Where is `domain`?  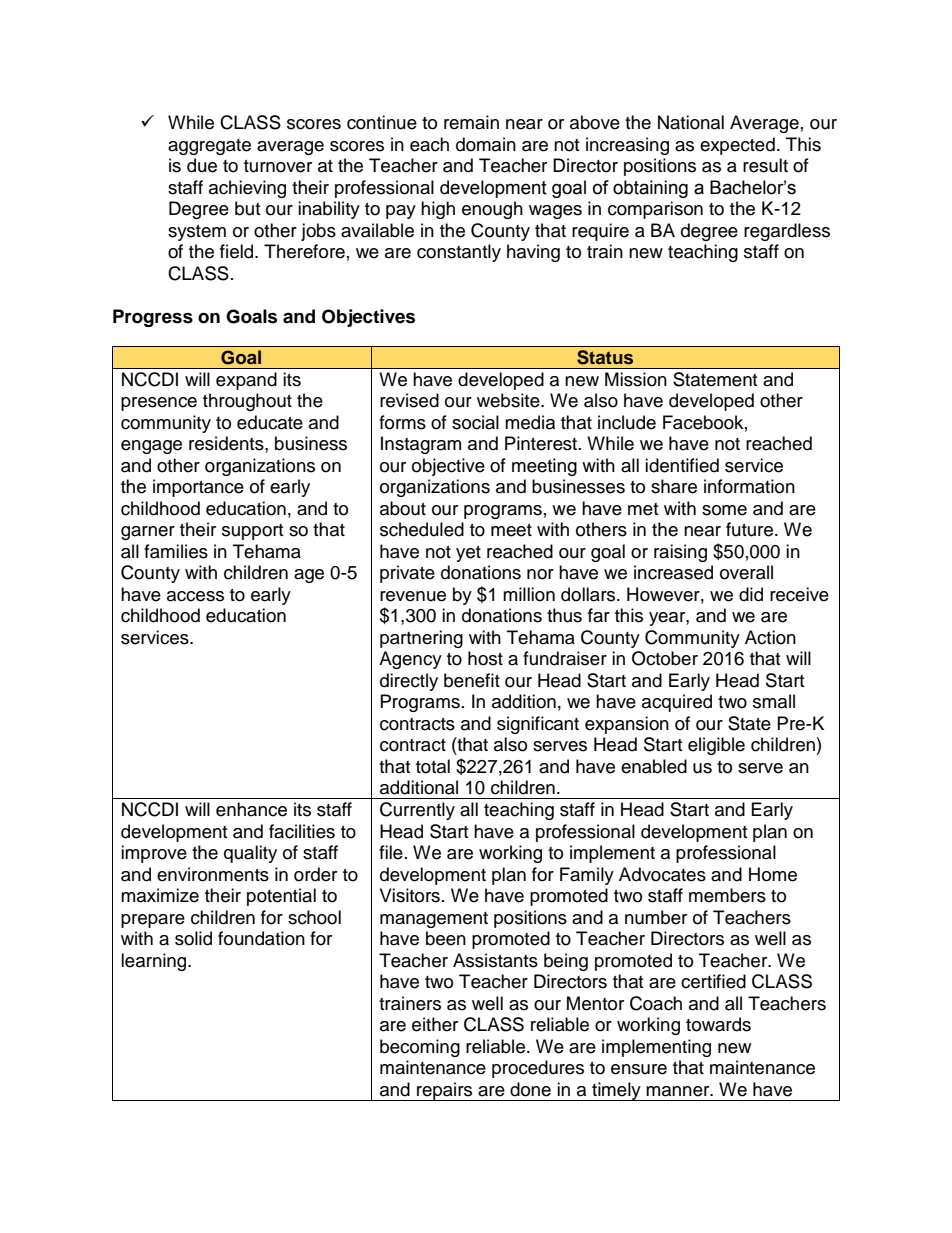 domain is located at coordinates (486, 144).
